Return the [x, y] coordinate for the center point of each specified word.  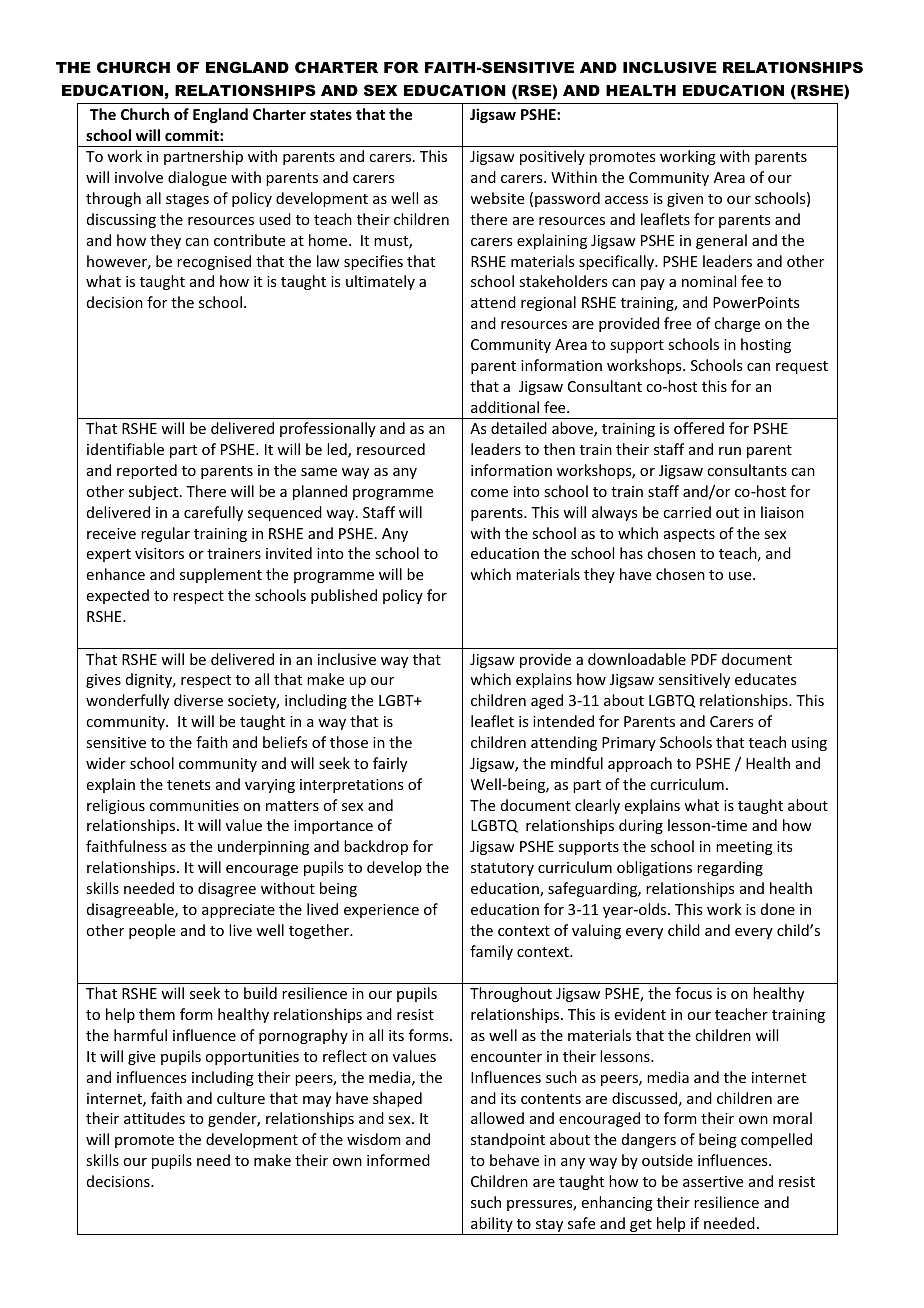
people [152, 931]
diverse [198, 700]
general [721, 241]
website [497, 198]
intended [563, 721]
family [491, 952]
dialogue [197, 178]
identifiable [125, 449]
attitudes [154, 1118]
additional [505, 407]
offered [699, 428]
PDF [704, 659]
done [778, 909]
